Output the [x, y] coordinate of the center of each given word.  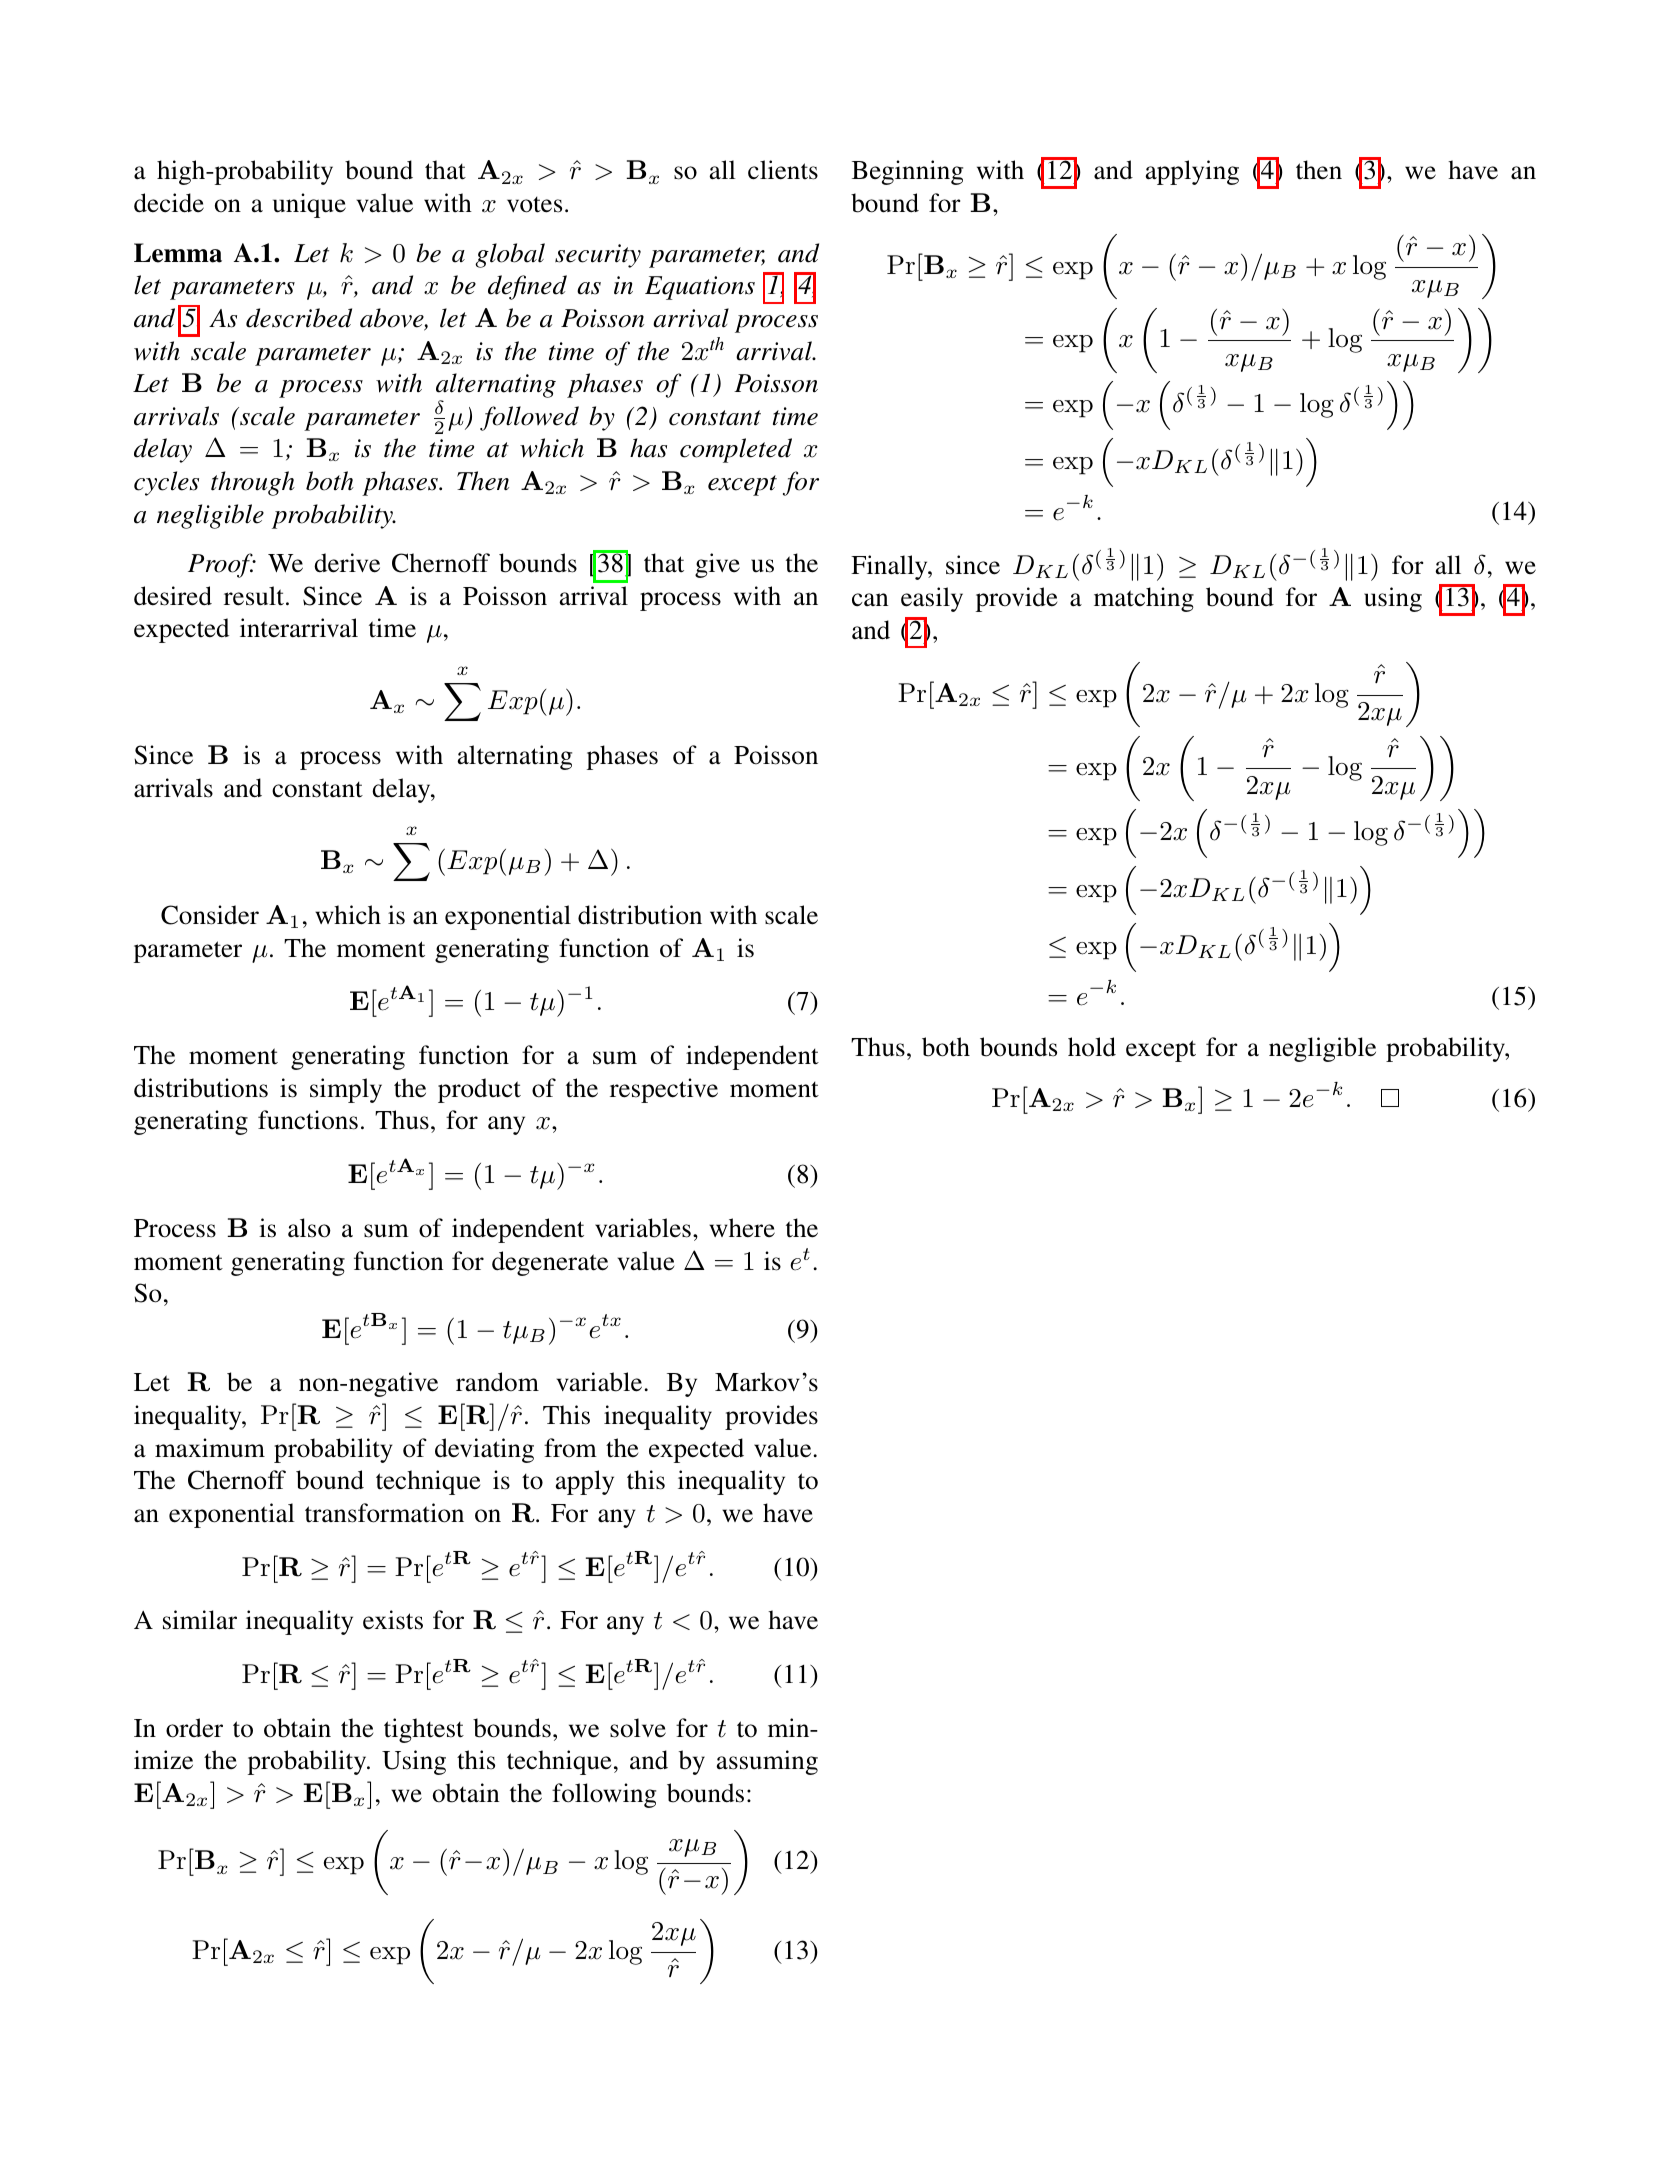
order [194, 1728]
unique [309, 205]
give [717, 565]
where [742, 1228]
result [255, 596]
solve [638, 1728]
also [309, 1228]
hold [1092, 1047]
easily [932, 599]
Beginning [907, 172]
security [598, 256]
